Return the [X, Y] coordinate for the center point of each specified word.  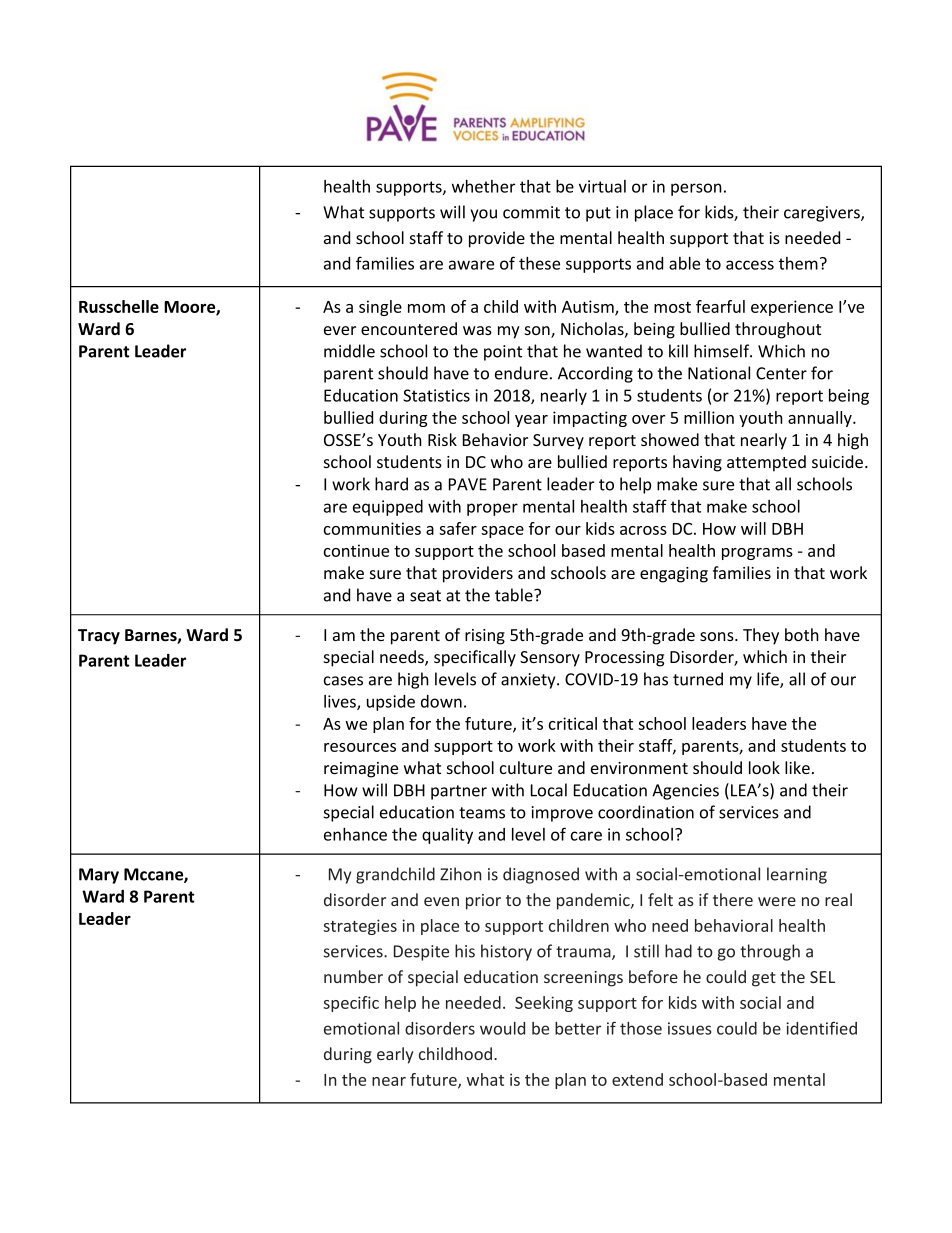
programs [757, 554]
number [353, 976]
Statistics [436, 395]
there [733, 899]
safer [458, 528]
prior [483, 902]
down [441, 701]
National [719, 373]
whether [483, 186]
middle [349, 351]
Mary [99, 876]
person [696, 189]
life [769, 680]
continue [356, 550]
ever [340, 330]
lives [341, 702]
